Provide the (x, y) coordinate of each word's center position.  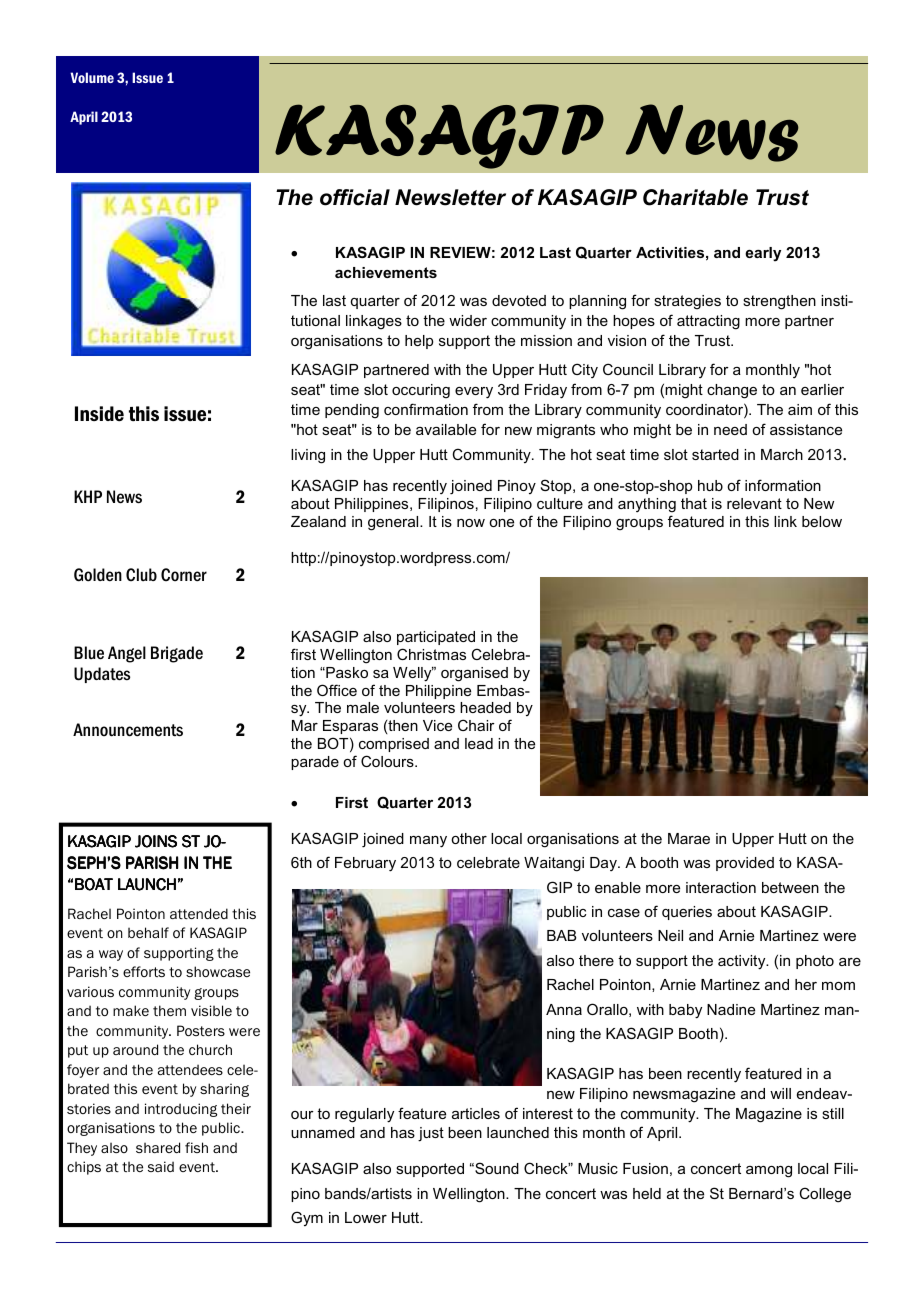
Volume (92, 77)
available (446, 429)
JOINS (156, 841)
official (355, 197)
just (431, 1134)
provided (745, 864)
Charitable (695, 197)
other (469, 838)
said (161, 1166)
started (715, 454)
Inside (99, 413)
